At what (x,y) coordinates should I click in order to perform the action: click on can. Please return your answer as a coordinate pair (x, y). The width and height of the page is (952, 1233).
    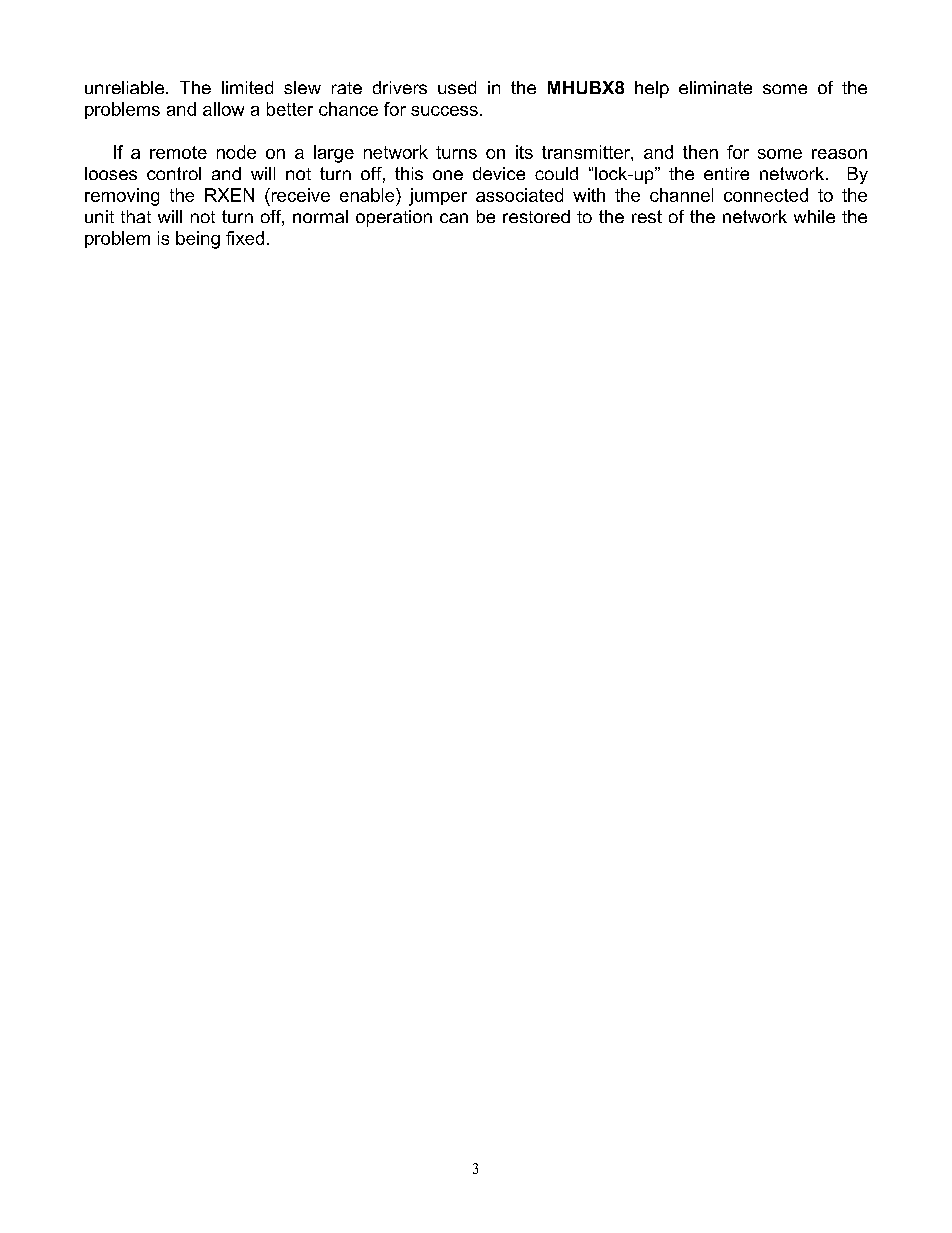
    Looking at the image, I should click on (454, 218).
